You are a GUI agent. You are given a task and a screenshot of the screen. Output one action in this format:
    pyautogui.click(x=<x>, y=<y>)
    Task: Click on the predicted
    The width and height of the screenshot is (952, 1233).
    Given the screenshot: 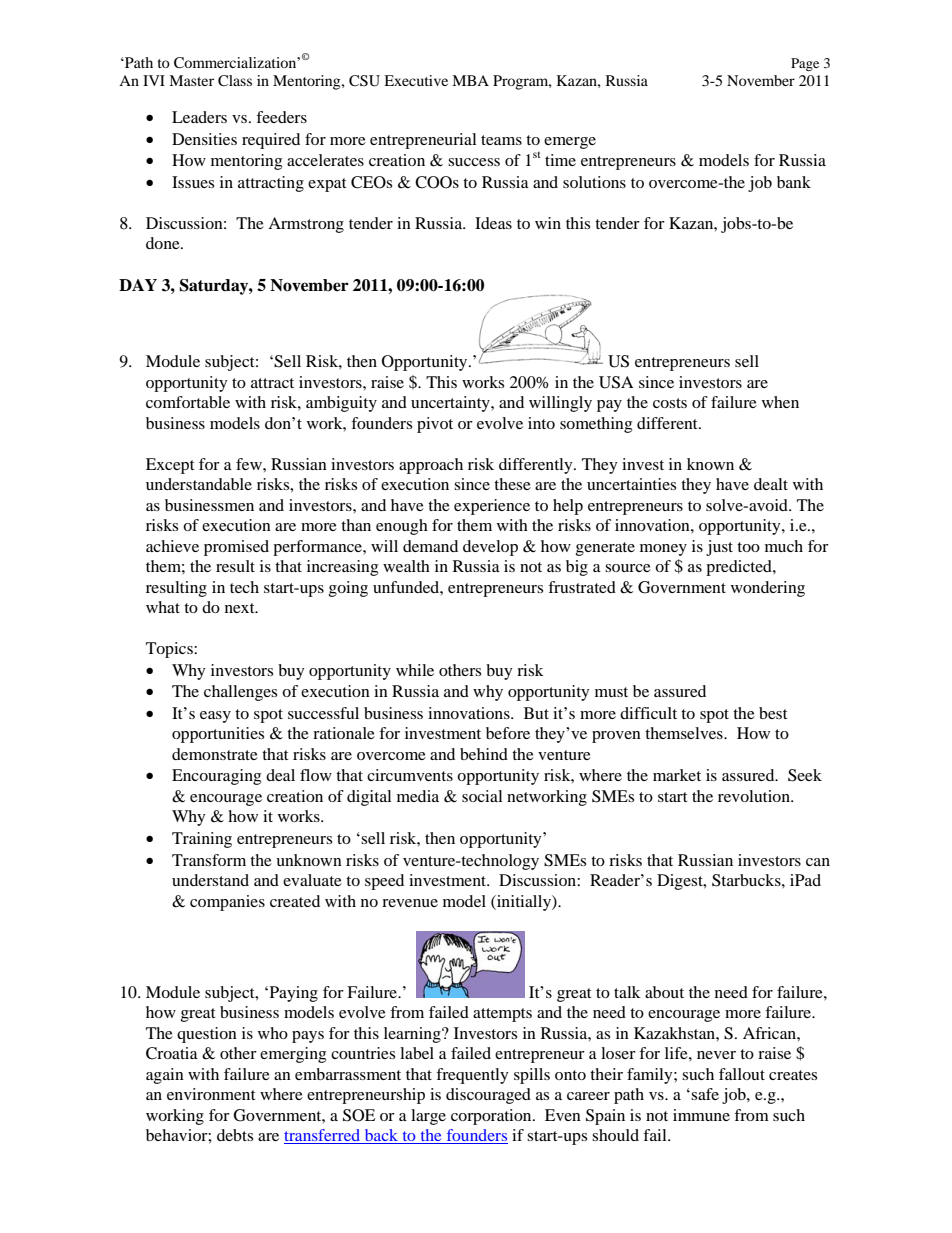 What is the action you would take?
    pyautogui.click(x=740, y=568)
